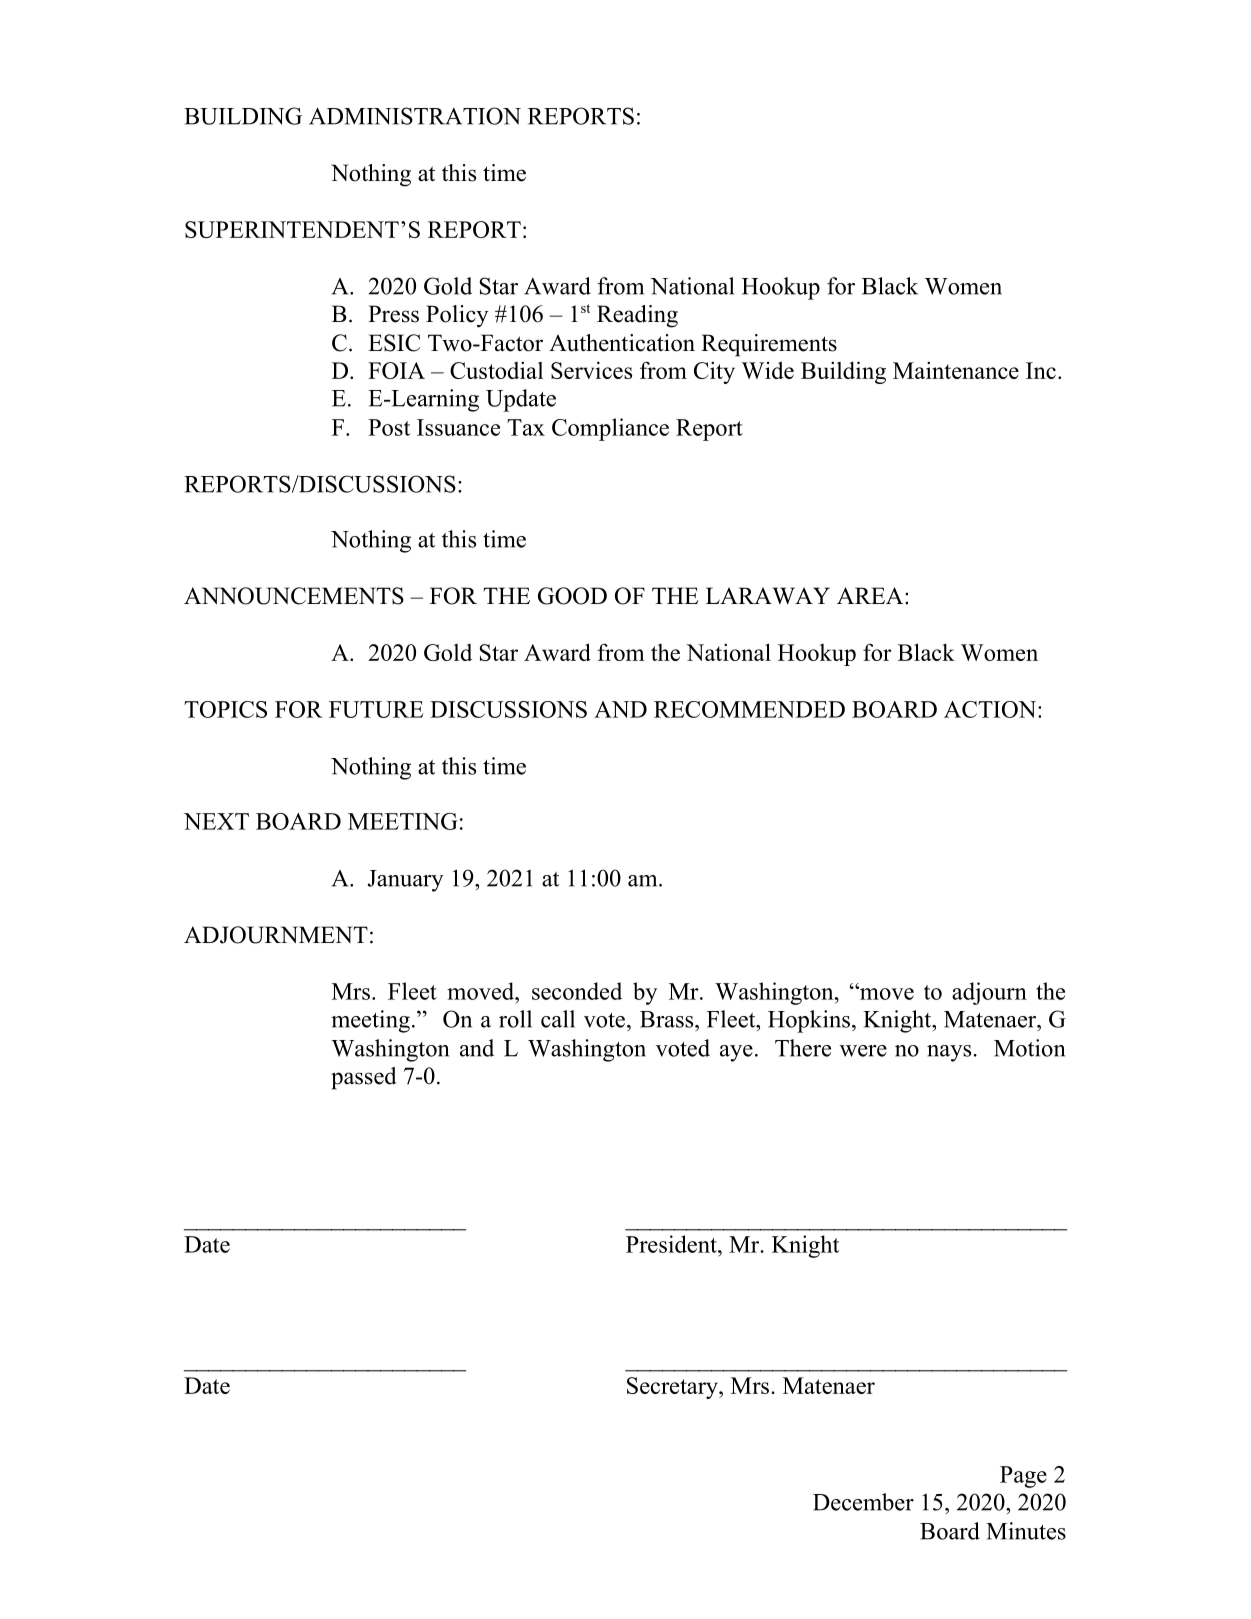 This page has height=1619, width=1251. Describe the element at coordinates (637, 316) in the page. I see `Reading` at that location.
